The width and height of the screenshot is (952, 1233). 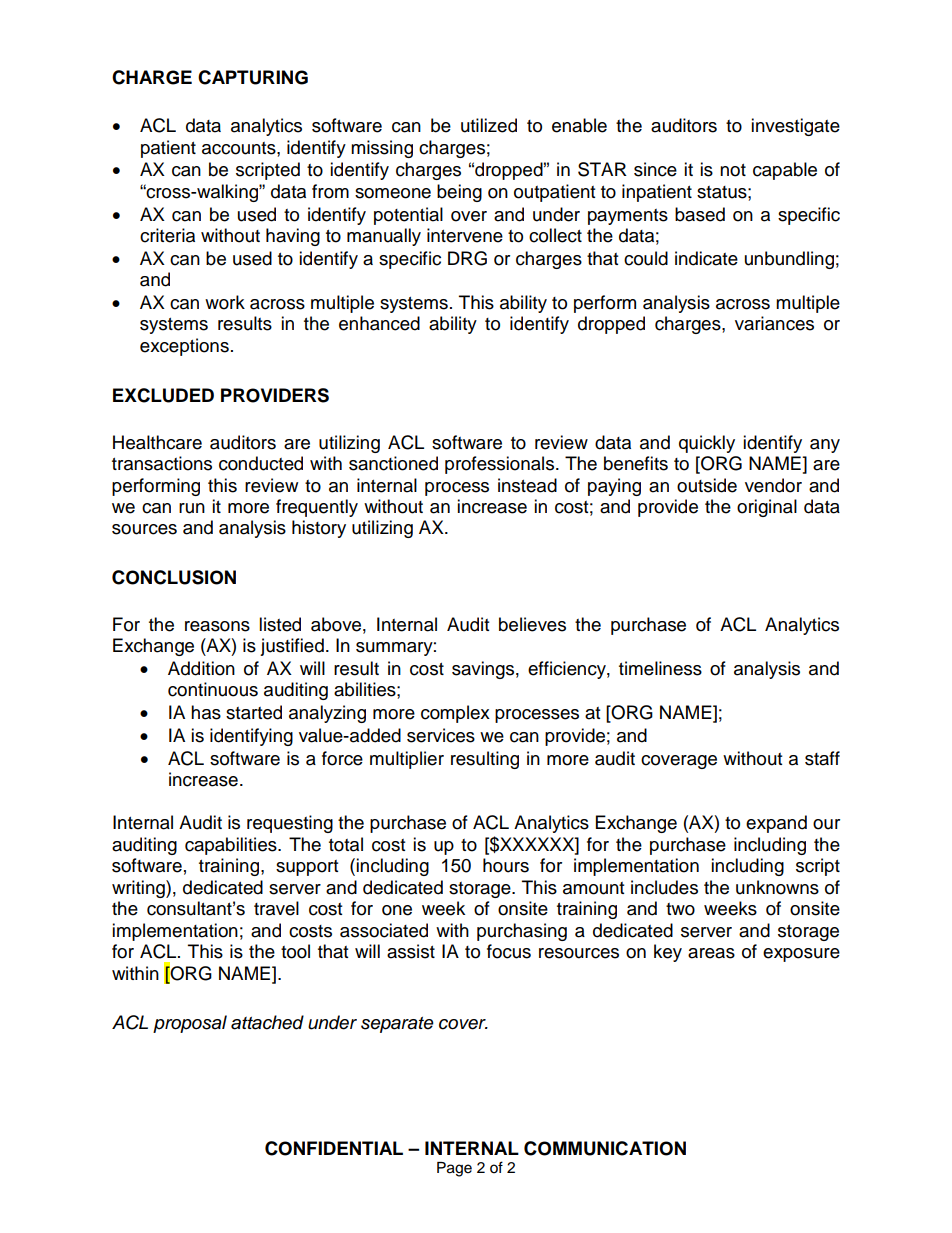 What do you see at coordinates (774, 323) in the screenshot?
I see `variances` at bounding box center [774, 323].
